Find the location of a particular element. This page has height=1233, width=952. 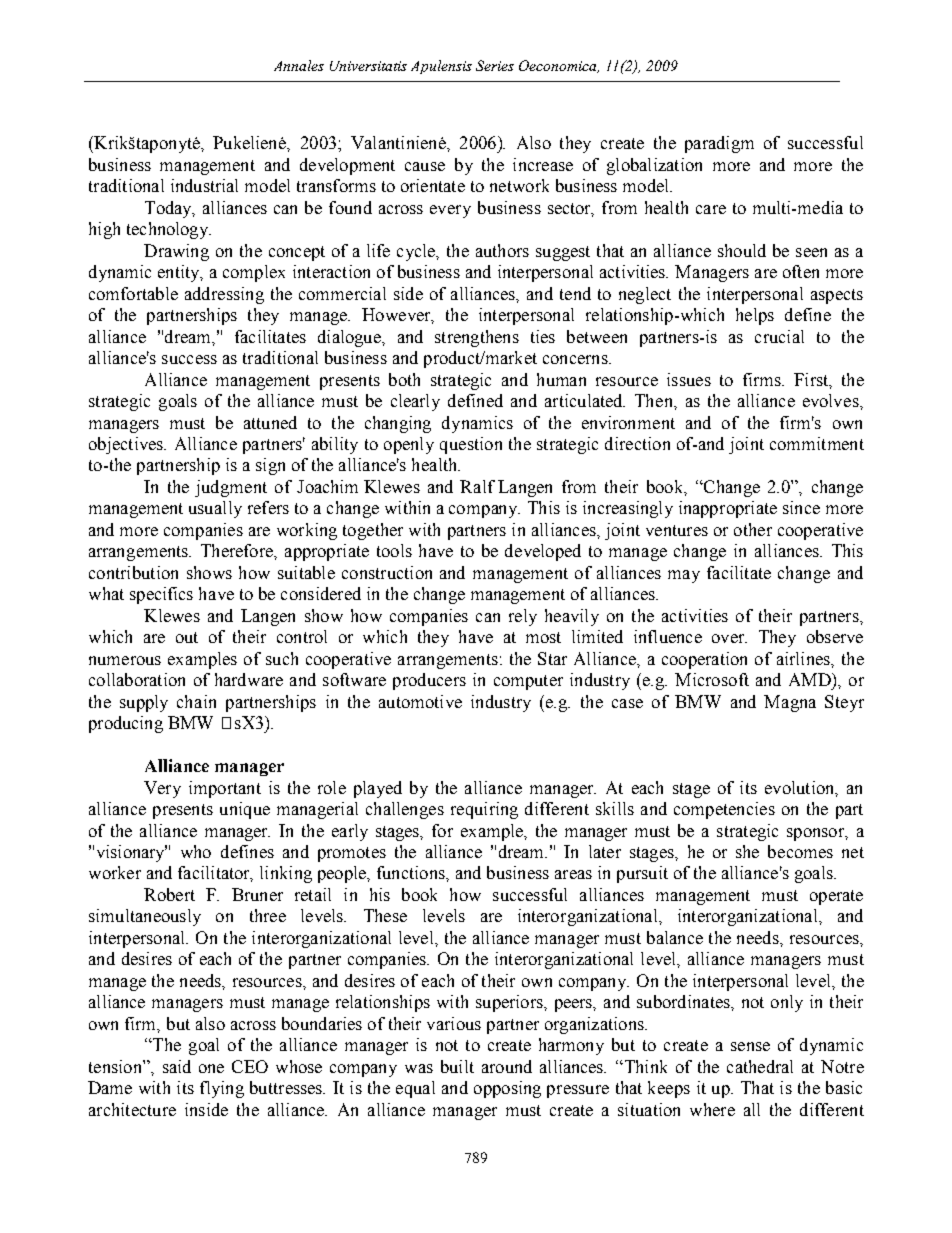

specifics is located at coordinates (161, 595).
